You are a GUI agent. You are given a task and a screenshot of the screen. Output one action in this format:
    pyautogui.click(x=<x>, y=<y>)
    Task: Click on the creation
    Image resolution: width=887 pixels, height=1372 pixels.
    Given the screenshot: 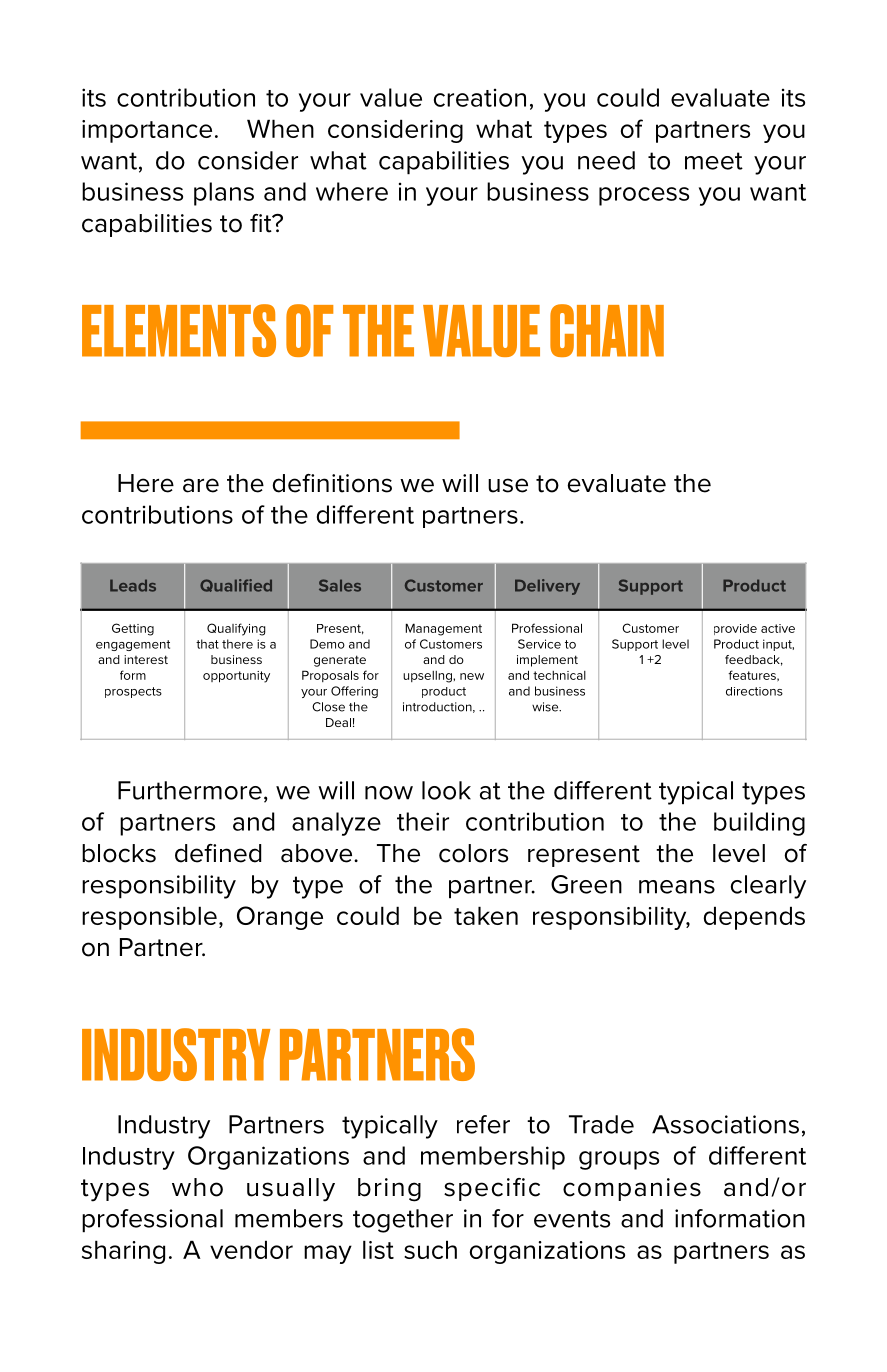 What is the action you would take?
    pyautogui.click(x=480, y=97)
